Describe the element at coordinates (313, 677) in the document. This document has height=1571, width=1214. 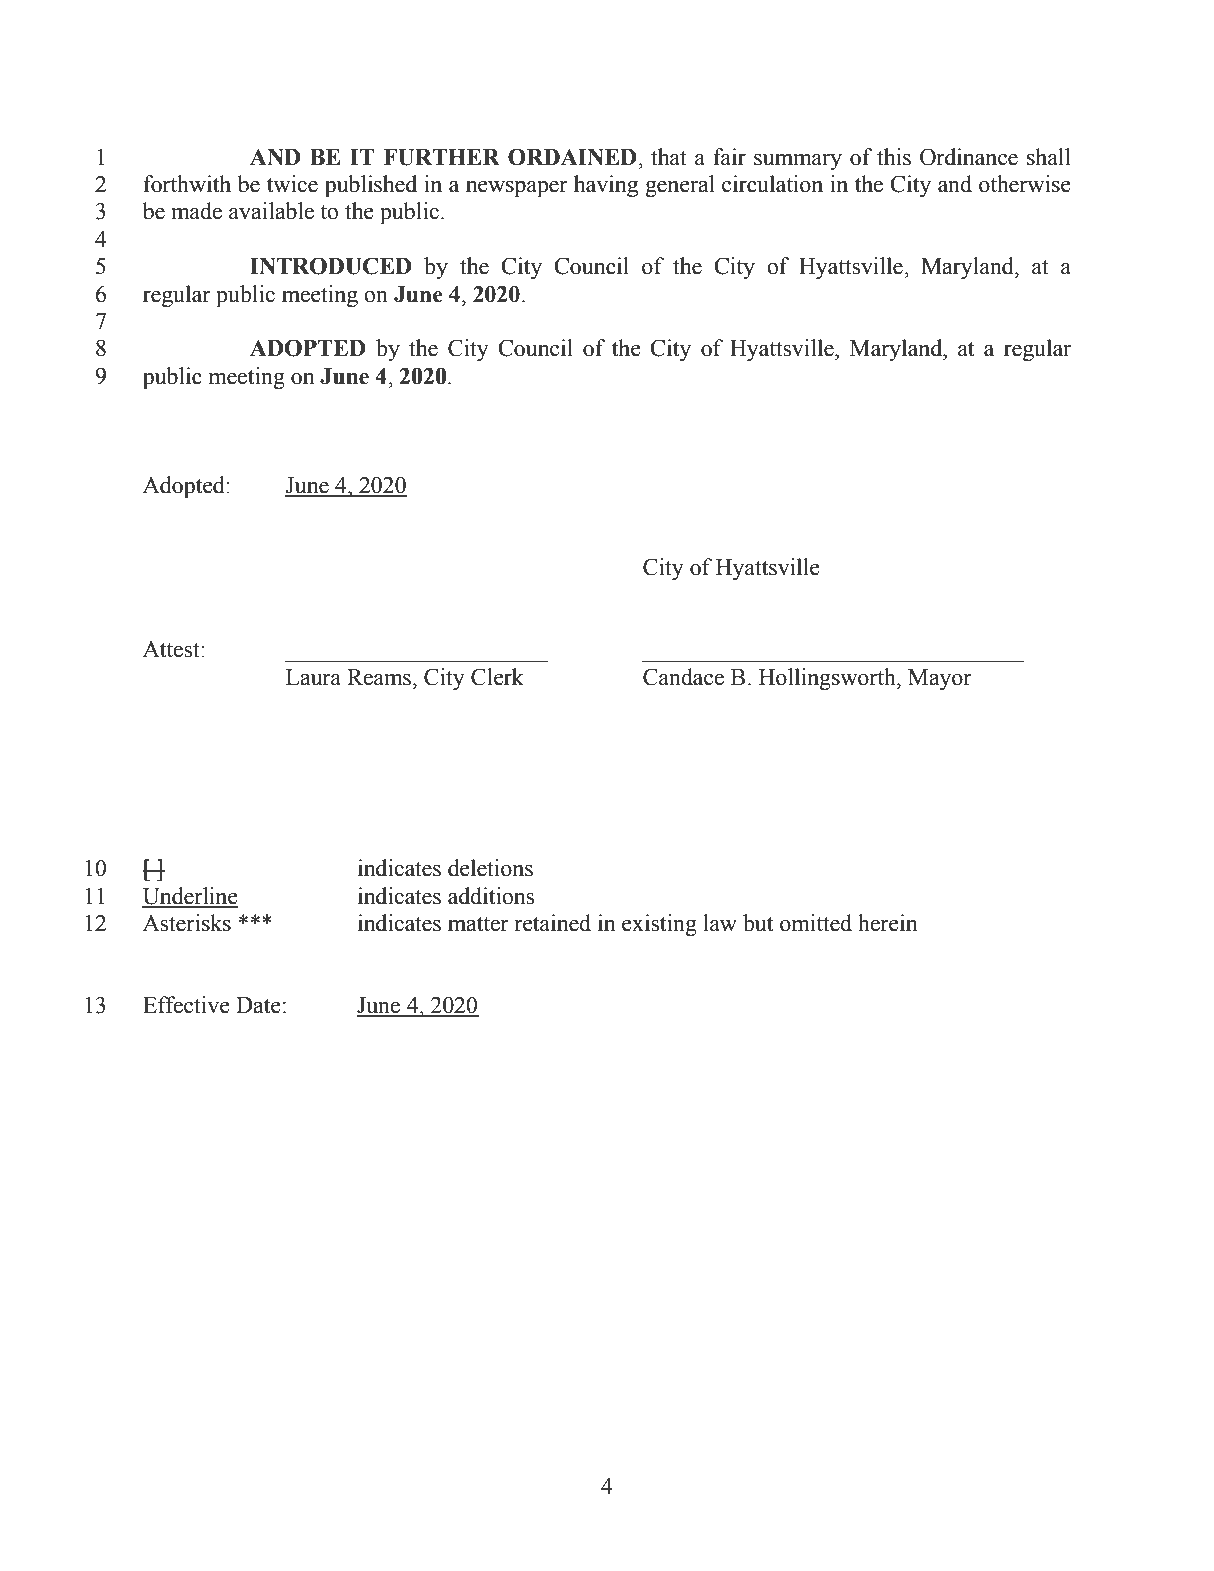
I see `Laura` at that location.
